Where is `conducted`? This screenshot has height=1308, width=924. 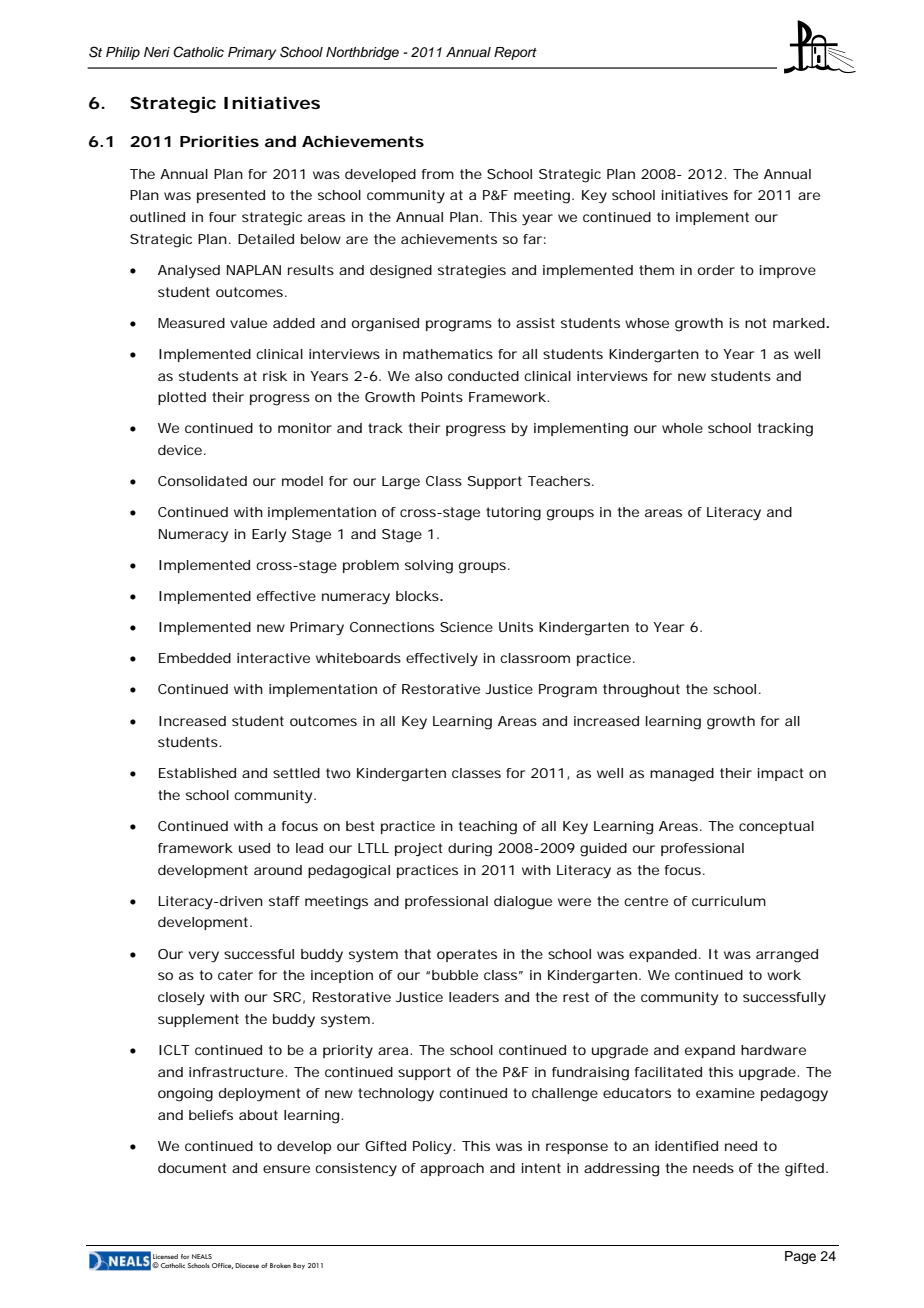
conducted is located at coordinates (483, 376).
